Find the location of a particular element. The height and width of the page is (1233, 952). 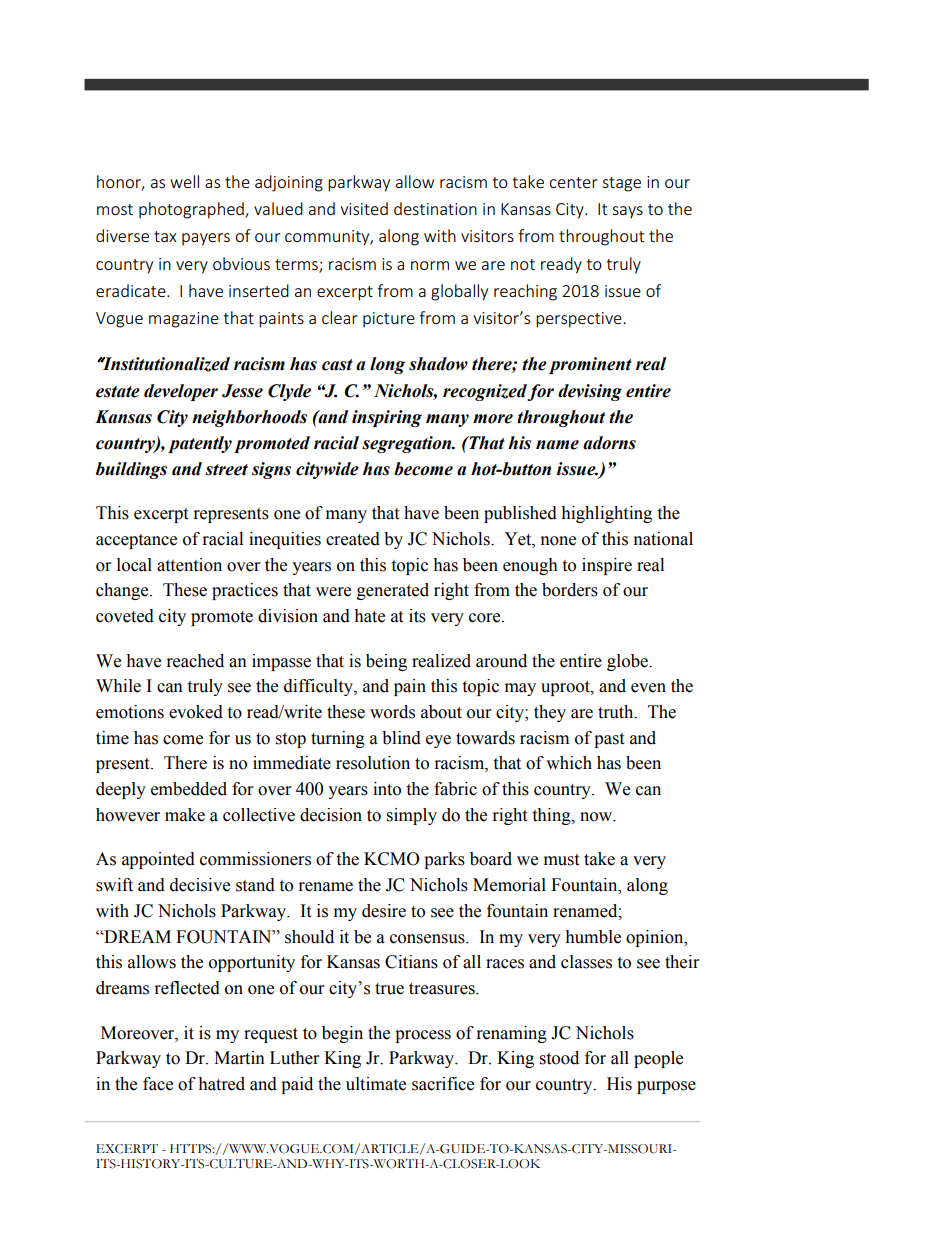

visited is located at coordinates (364, 208).
